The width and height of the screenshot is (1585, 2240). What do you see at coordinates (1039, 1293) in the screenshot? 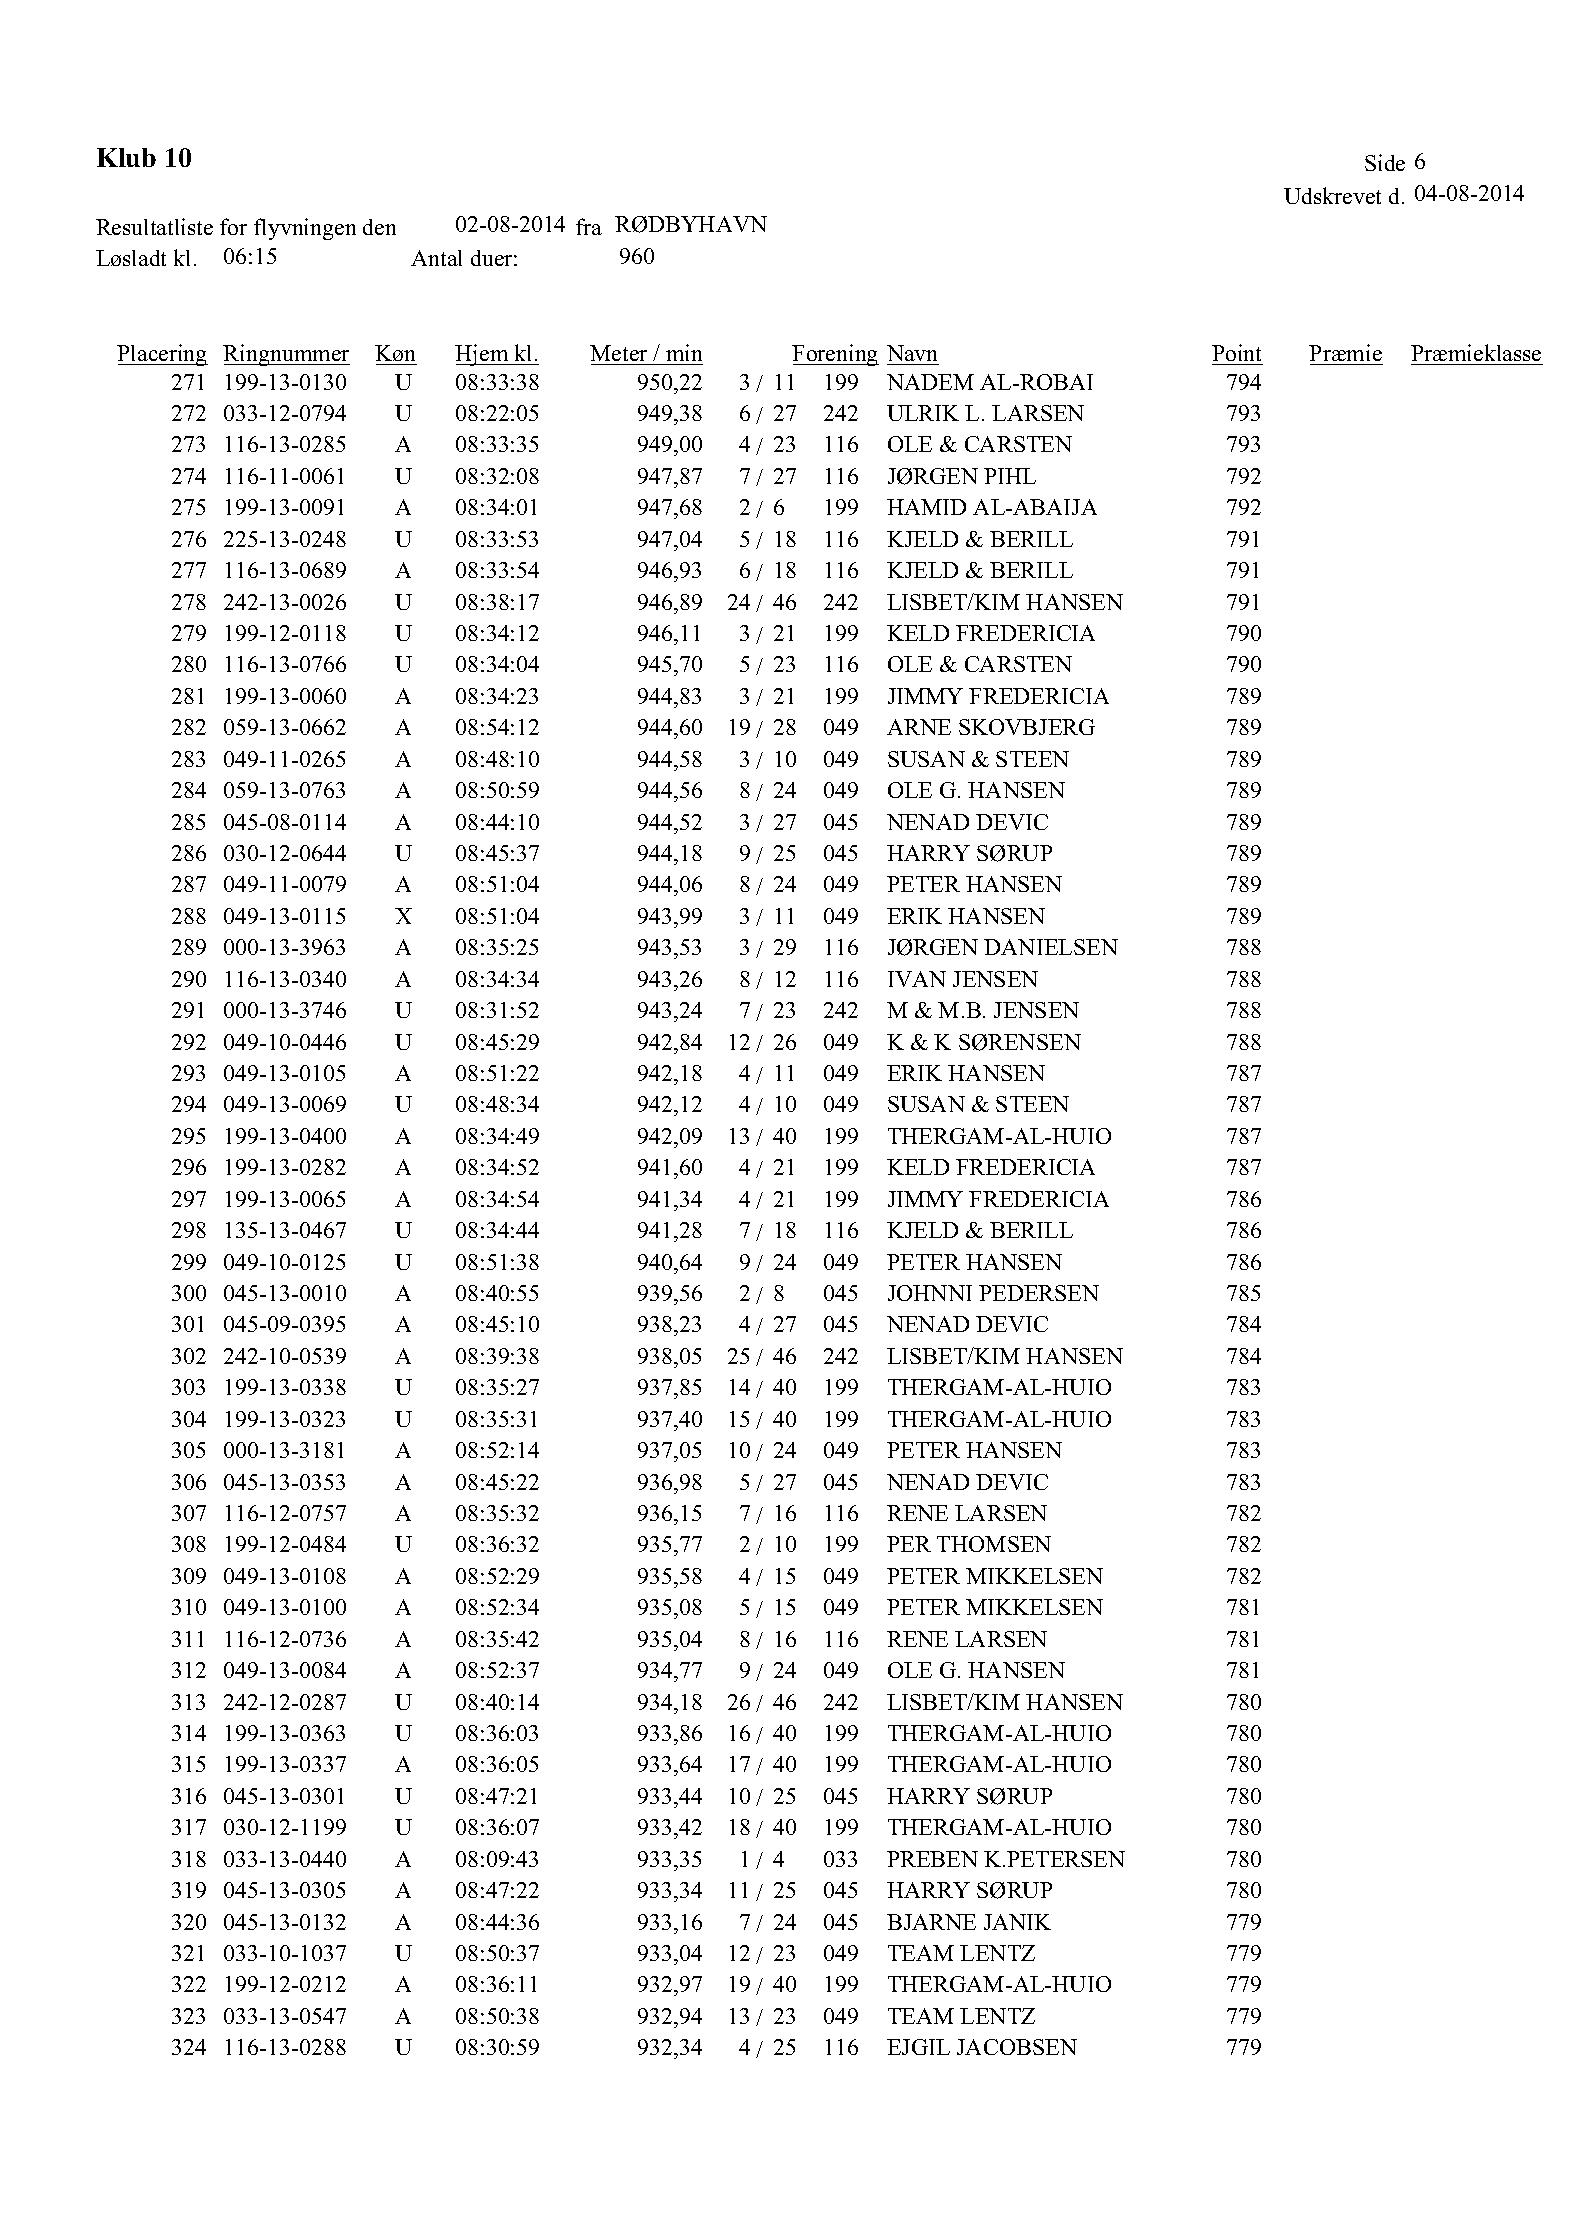
I see `PEDERSEN` at bounding box center [1039, 1293].
